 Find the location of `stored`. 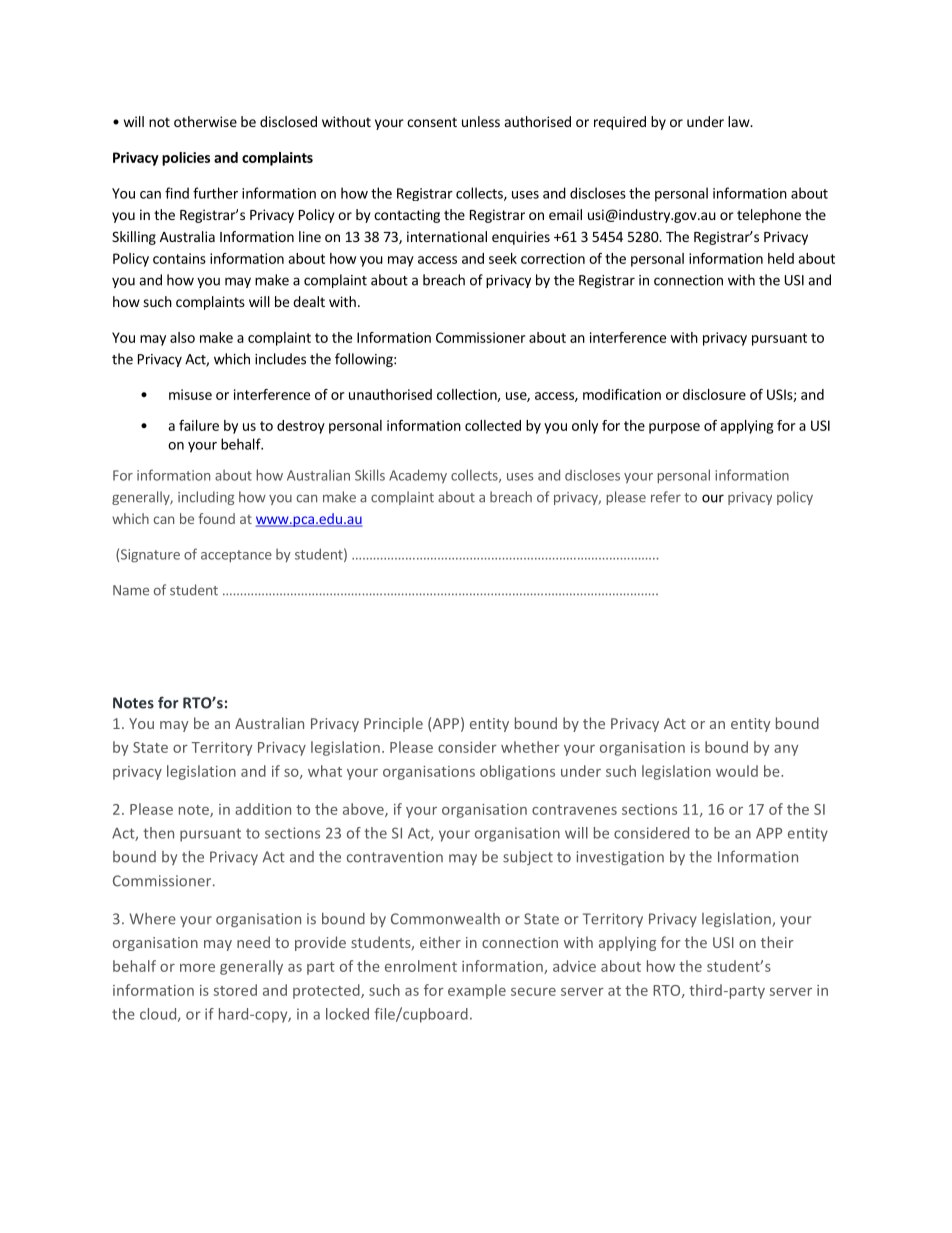

stored is located at coordinates (235, 990).
